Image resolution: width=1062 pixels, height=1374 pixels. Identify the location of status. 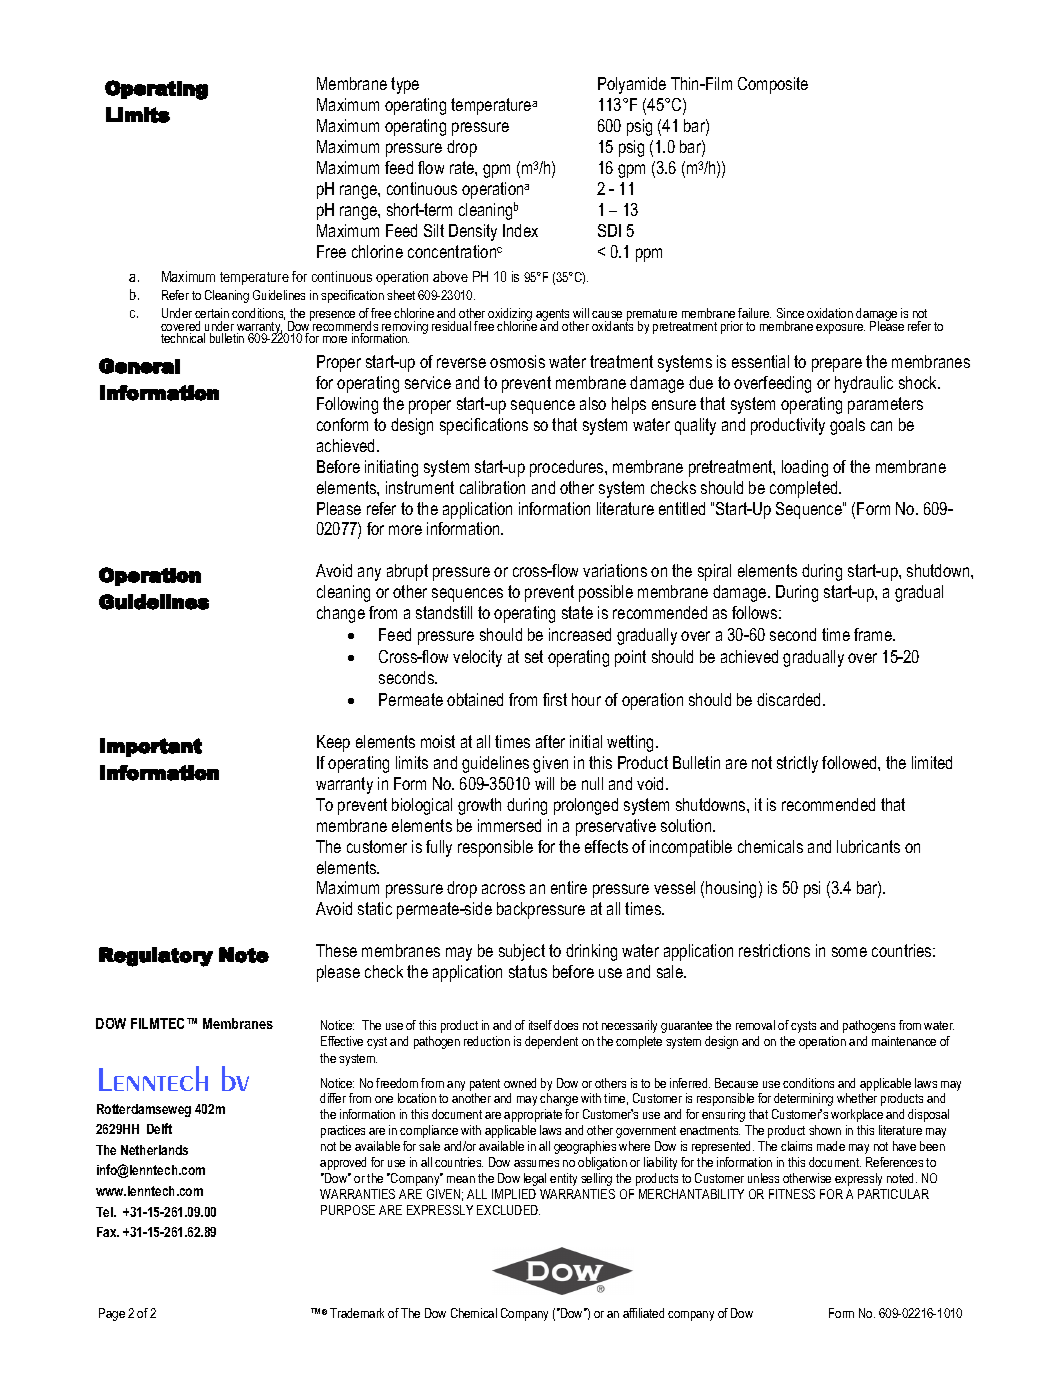
(528, 971).
